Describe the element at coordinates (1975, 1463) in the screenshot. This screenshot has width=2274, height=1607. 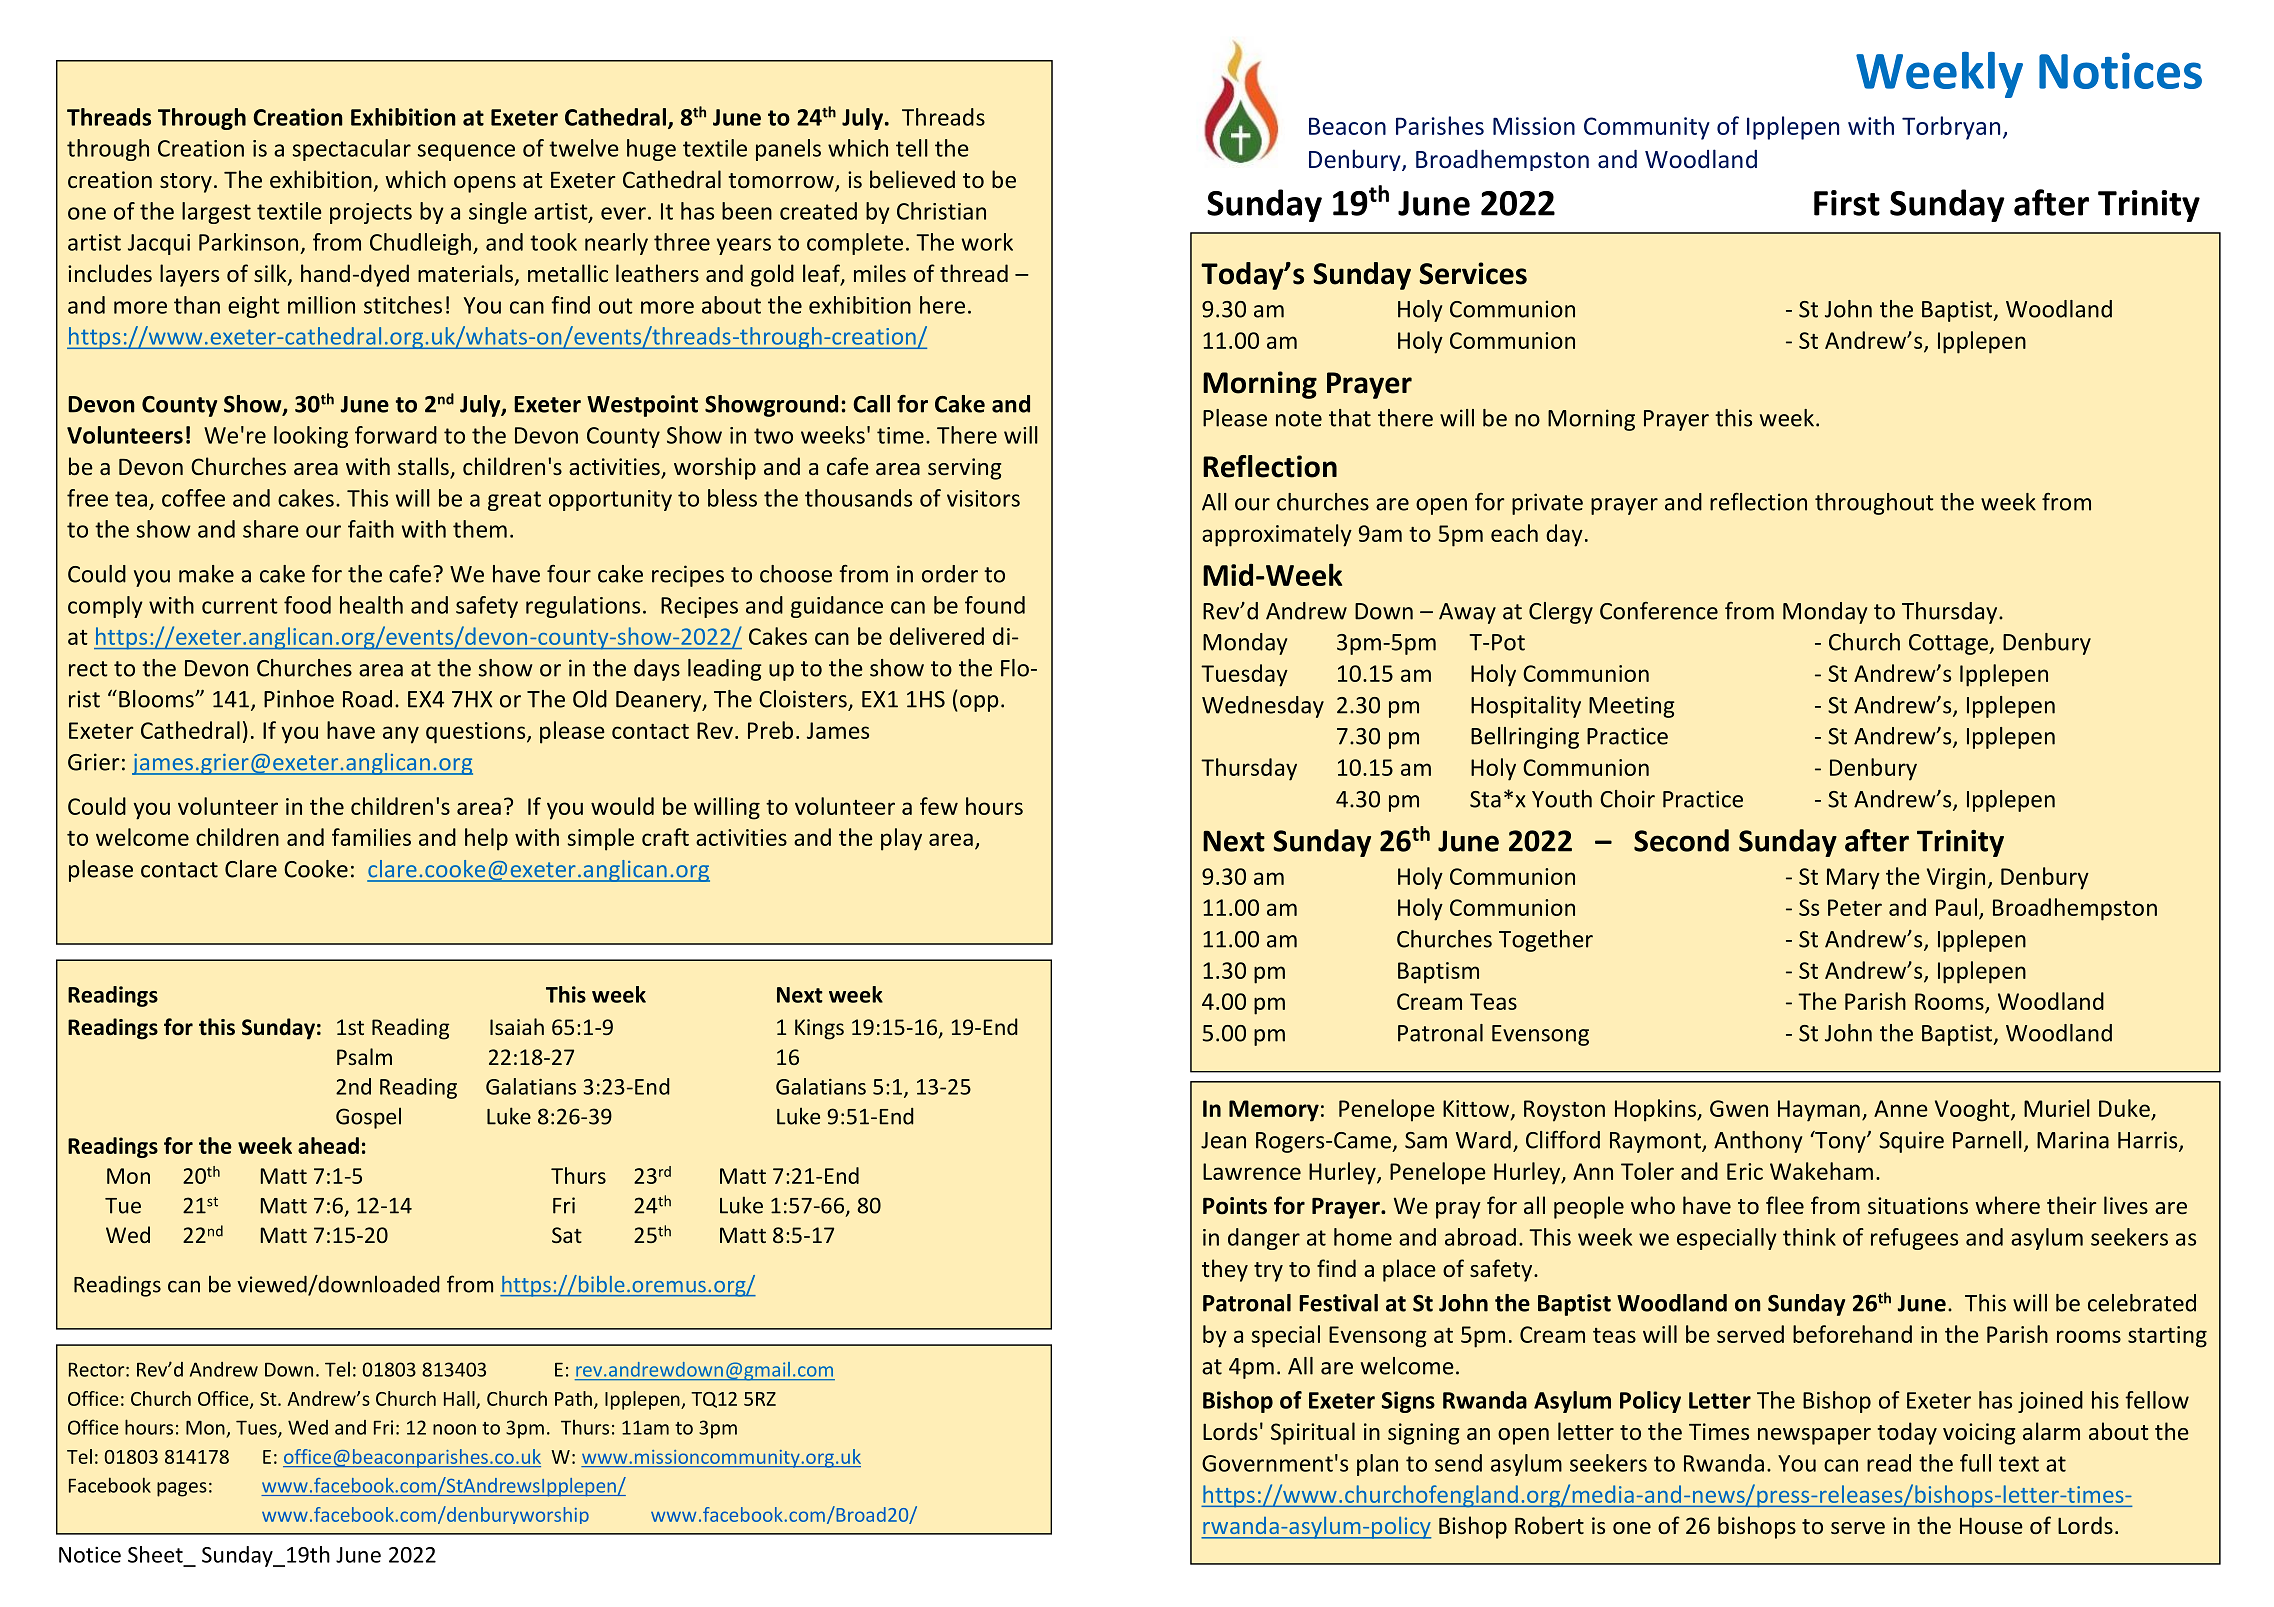
I see `full` at that location.
